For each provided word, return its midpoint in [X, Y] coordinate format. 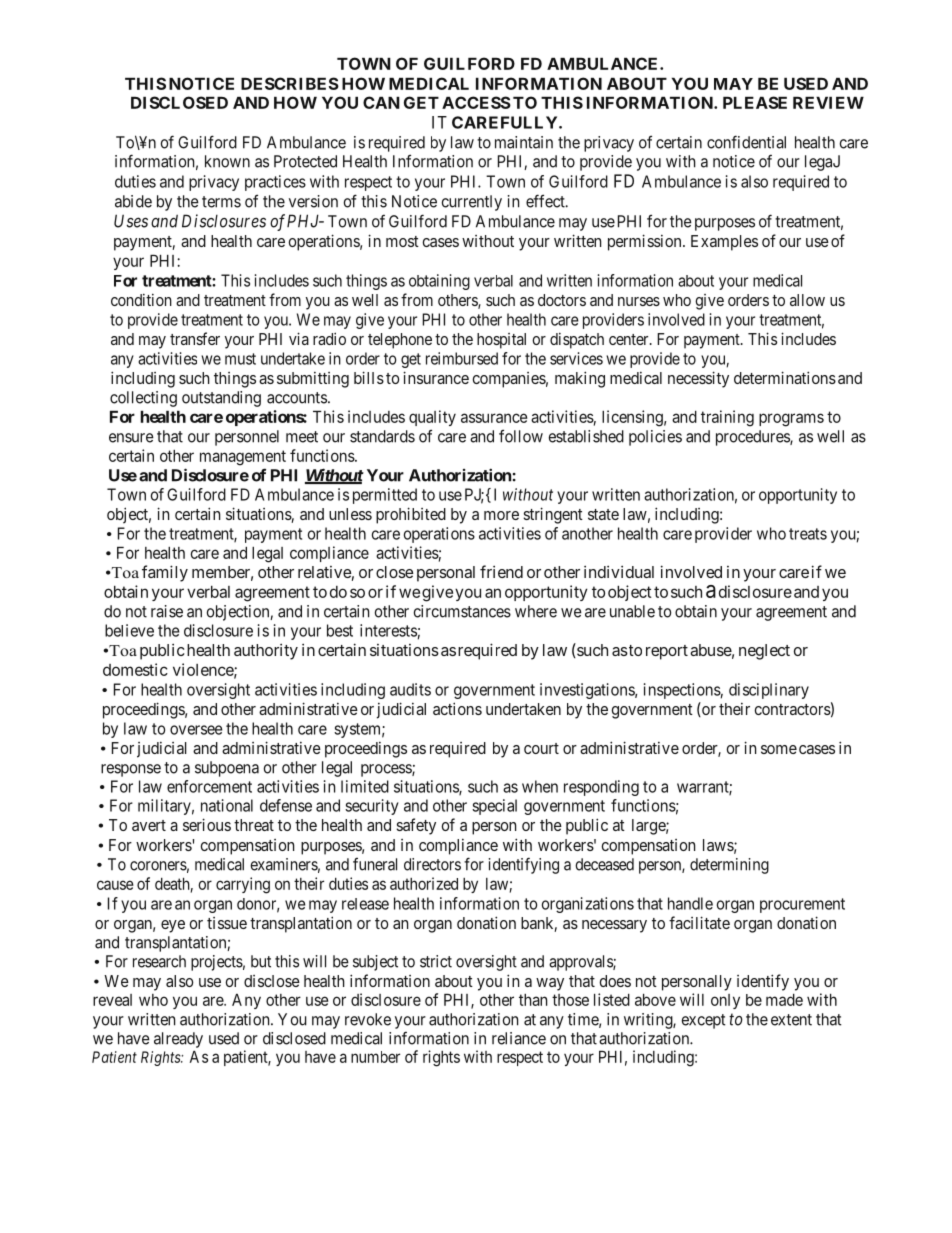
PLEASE [755, 102]
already [178, 1040]
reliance [519, 1038]
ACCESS [476, 102]
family [165, 573]
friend [501, 571]
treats [808, 534]
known [227, 161]
